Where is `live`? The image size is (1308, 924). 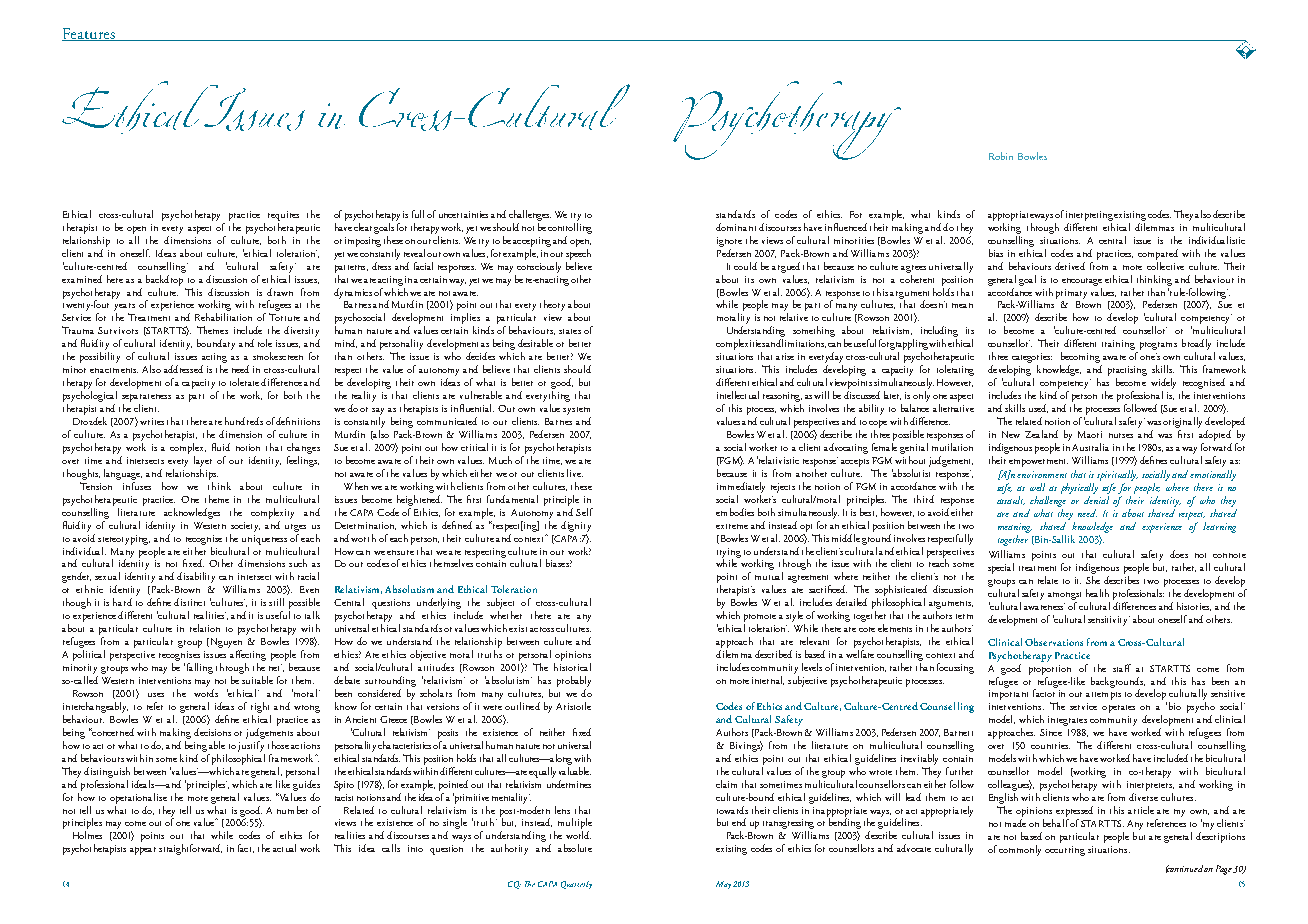
live is located at coordinates (575, 473).
